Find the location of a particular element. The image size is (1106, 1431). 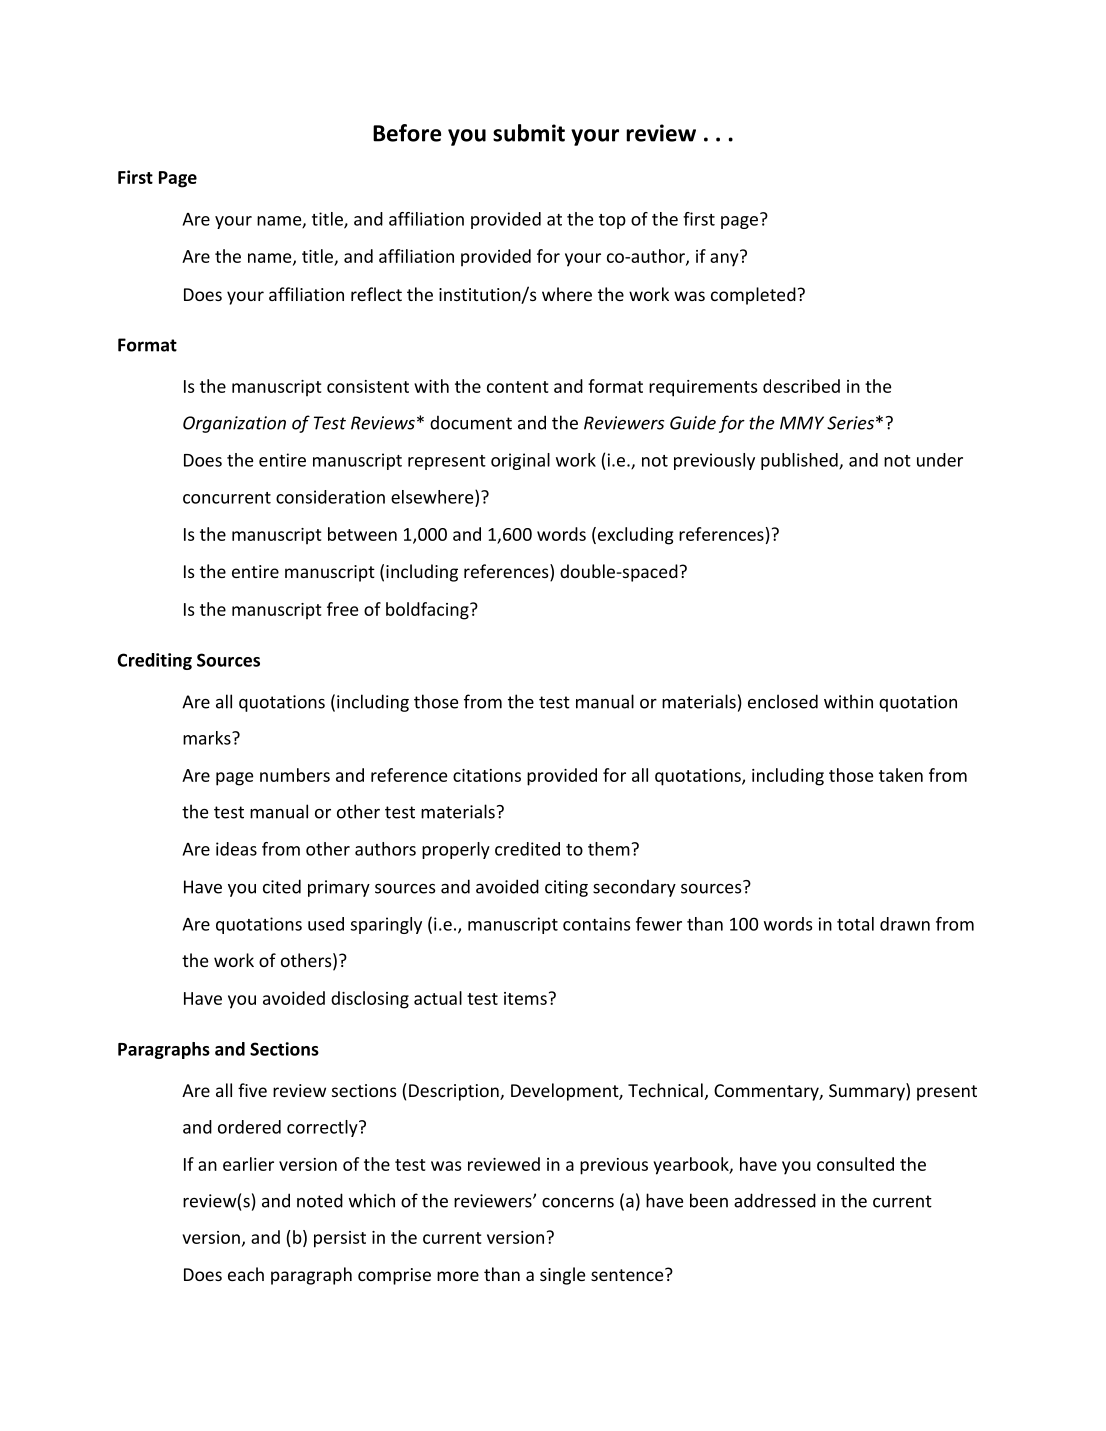

original is located at coordinates (520, 461).
